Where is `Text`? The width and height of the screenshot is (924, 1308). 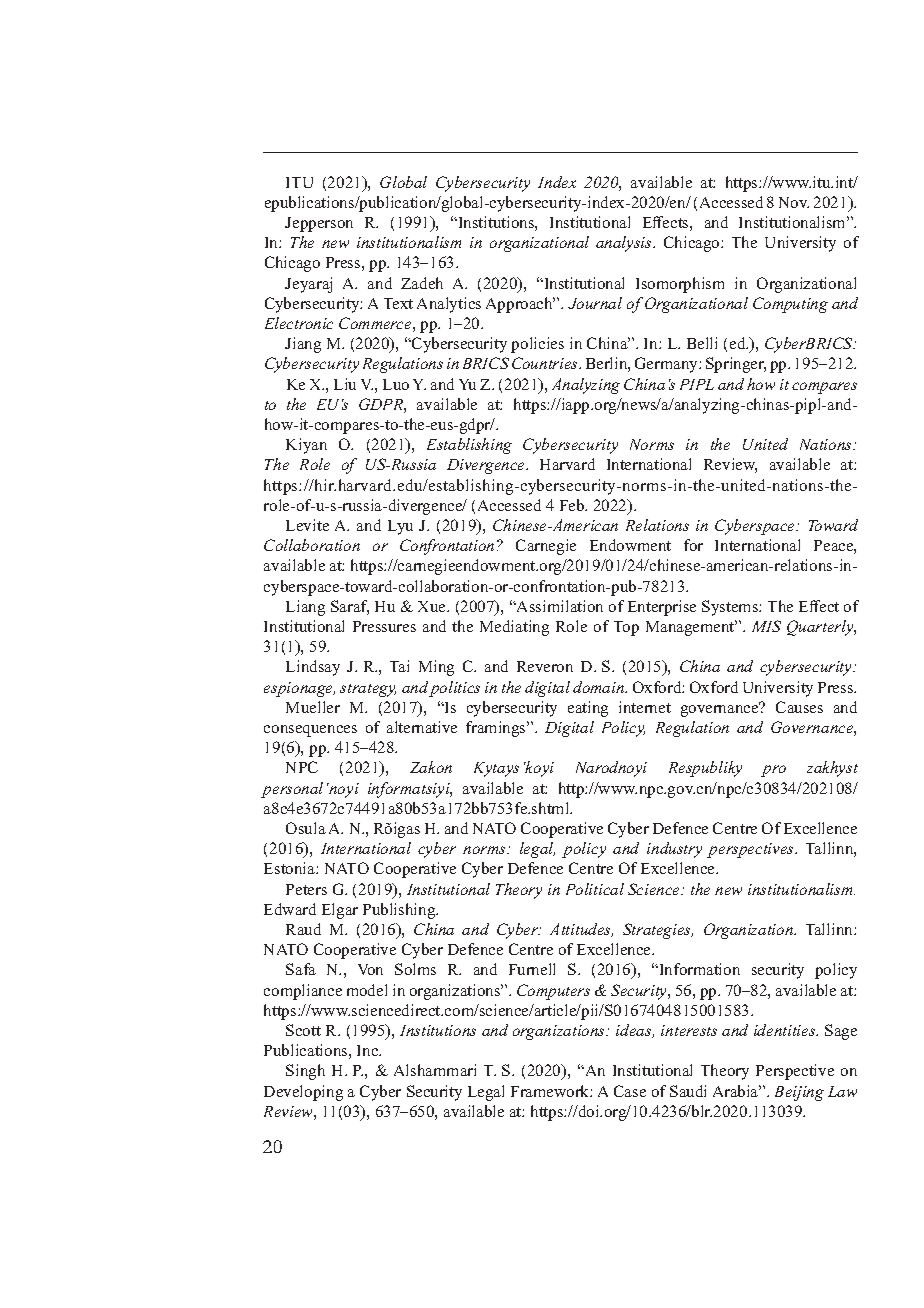 Text is located at coordinates (398, 303).
